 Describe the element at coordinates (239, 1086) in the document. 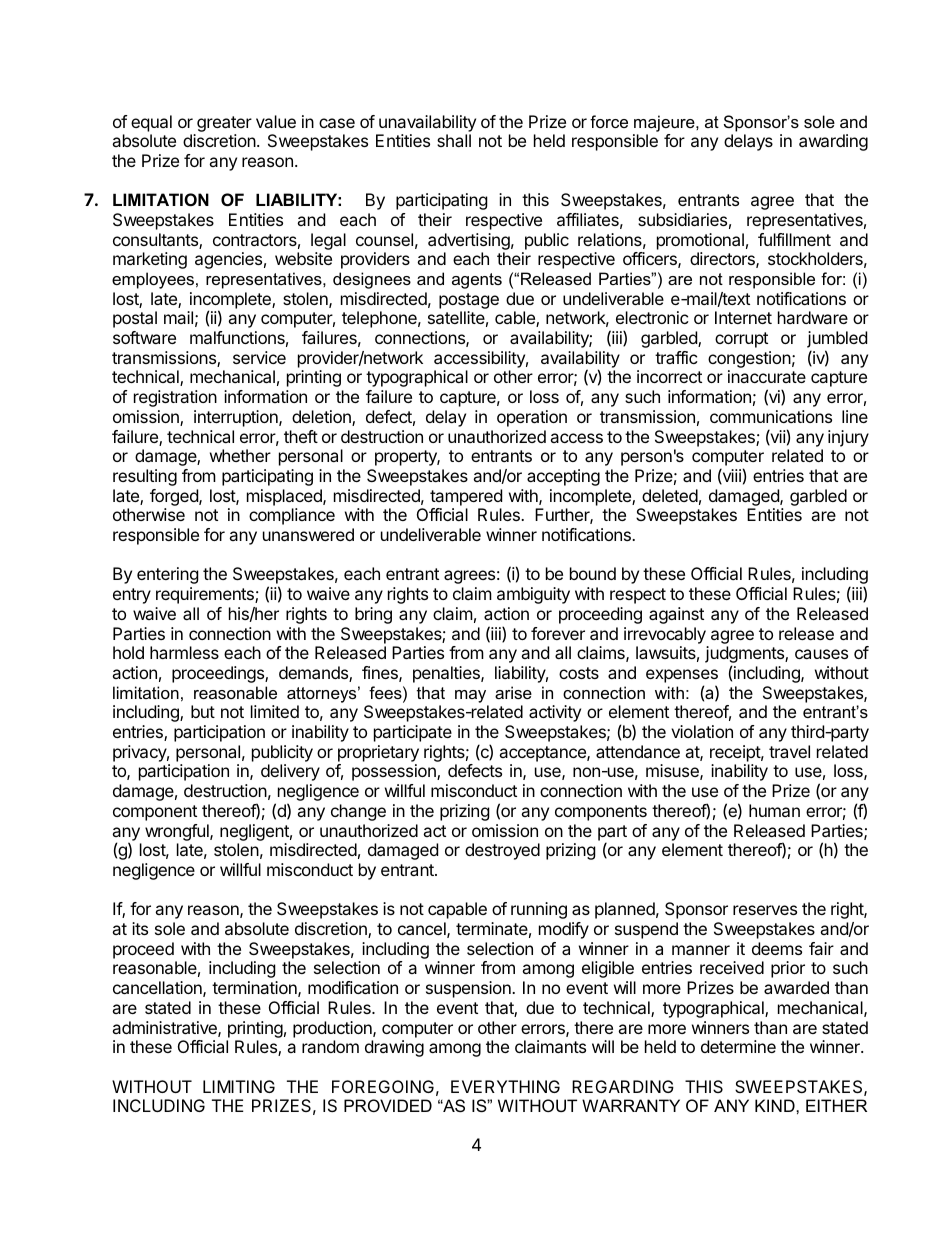

I see `LIMITING` at that location.
